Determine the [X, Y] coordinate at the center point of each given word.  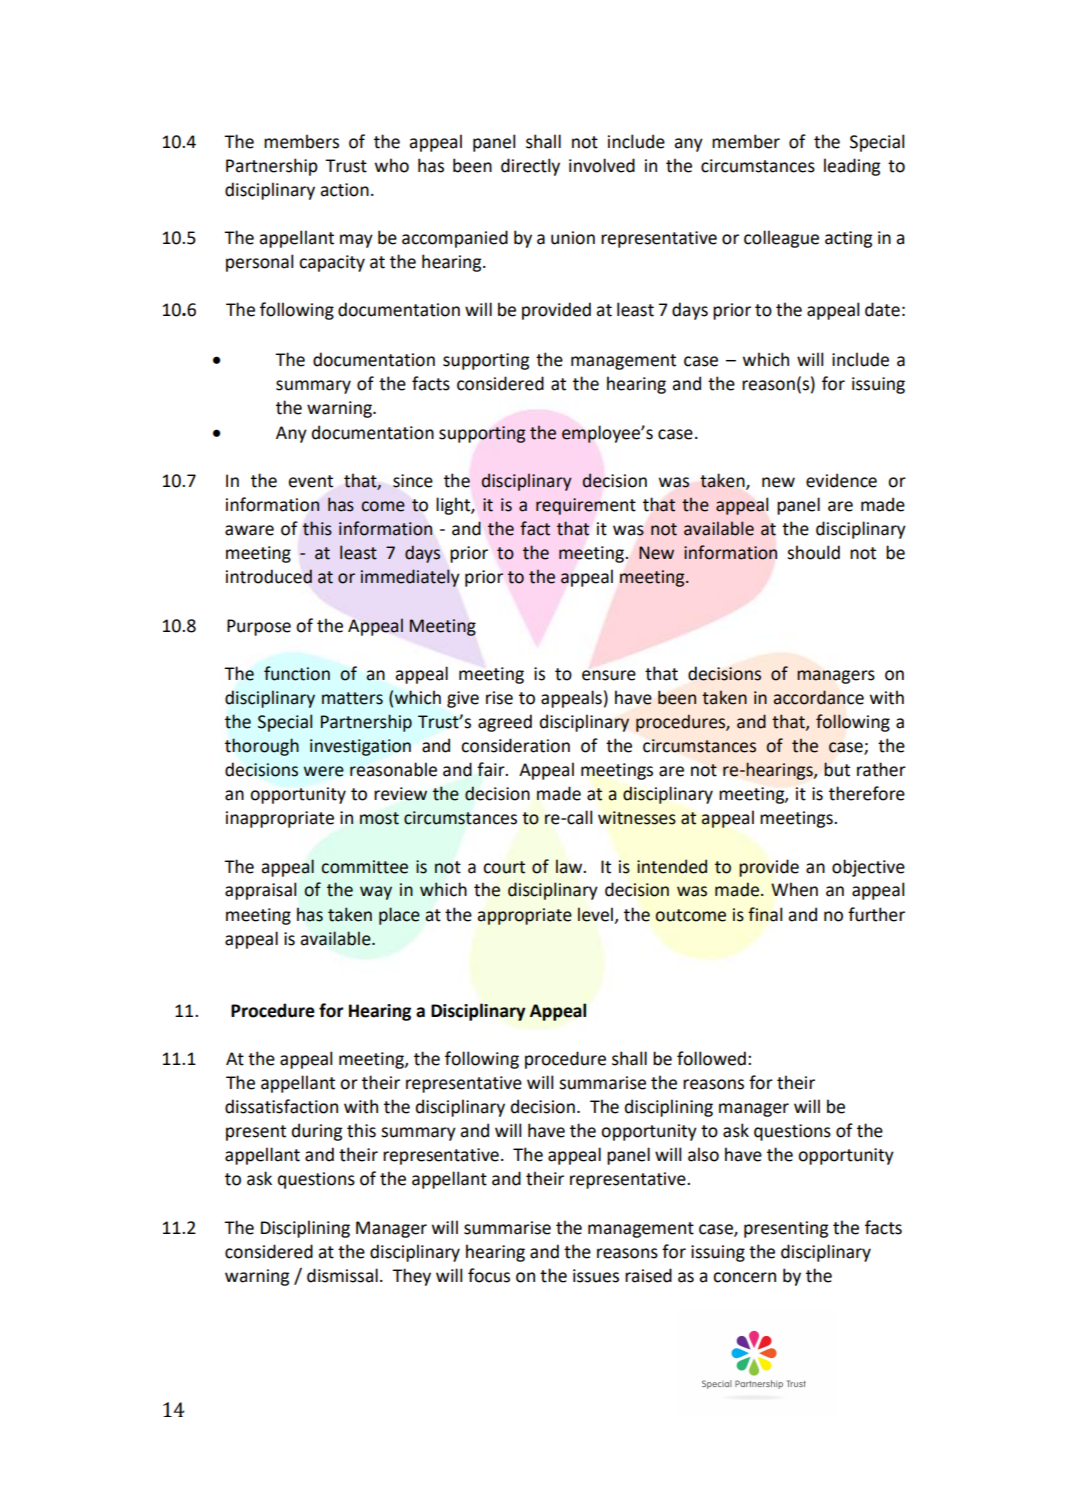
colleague [781, 239]
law [570, 866]
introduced [269, 576]
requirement [586, 506]
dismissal [342, 1275]
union [573, 238]
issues [596, 1276]
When [794, 889]
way [376, 893]
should [813, 552]
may [356, 241]
